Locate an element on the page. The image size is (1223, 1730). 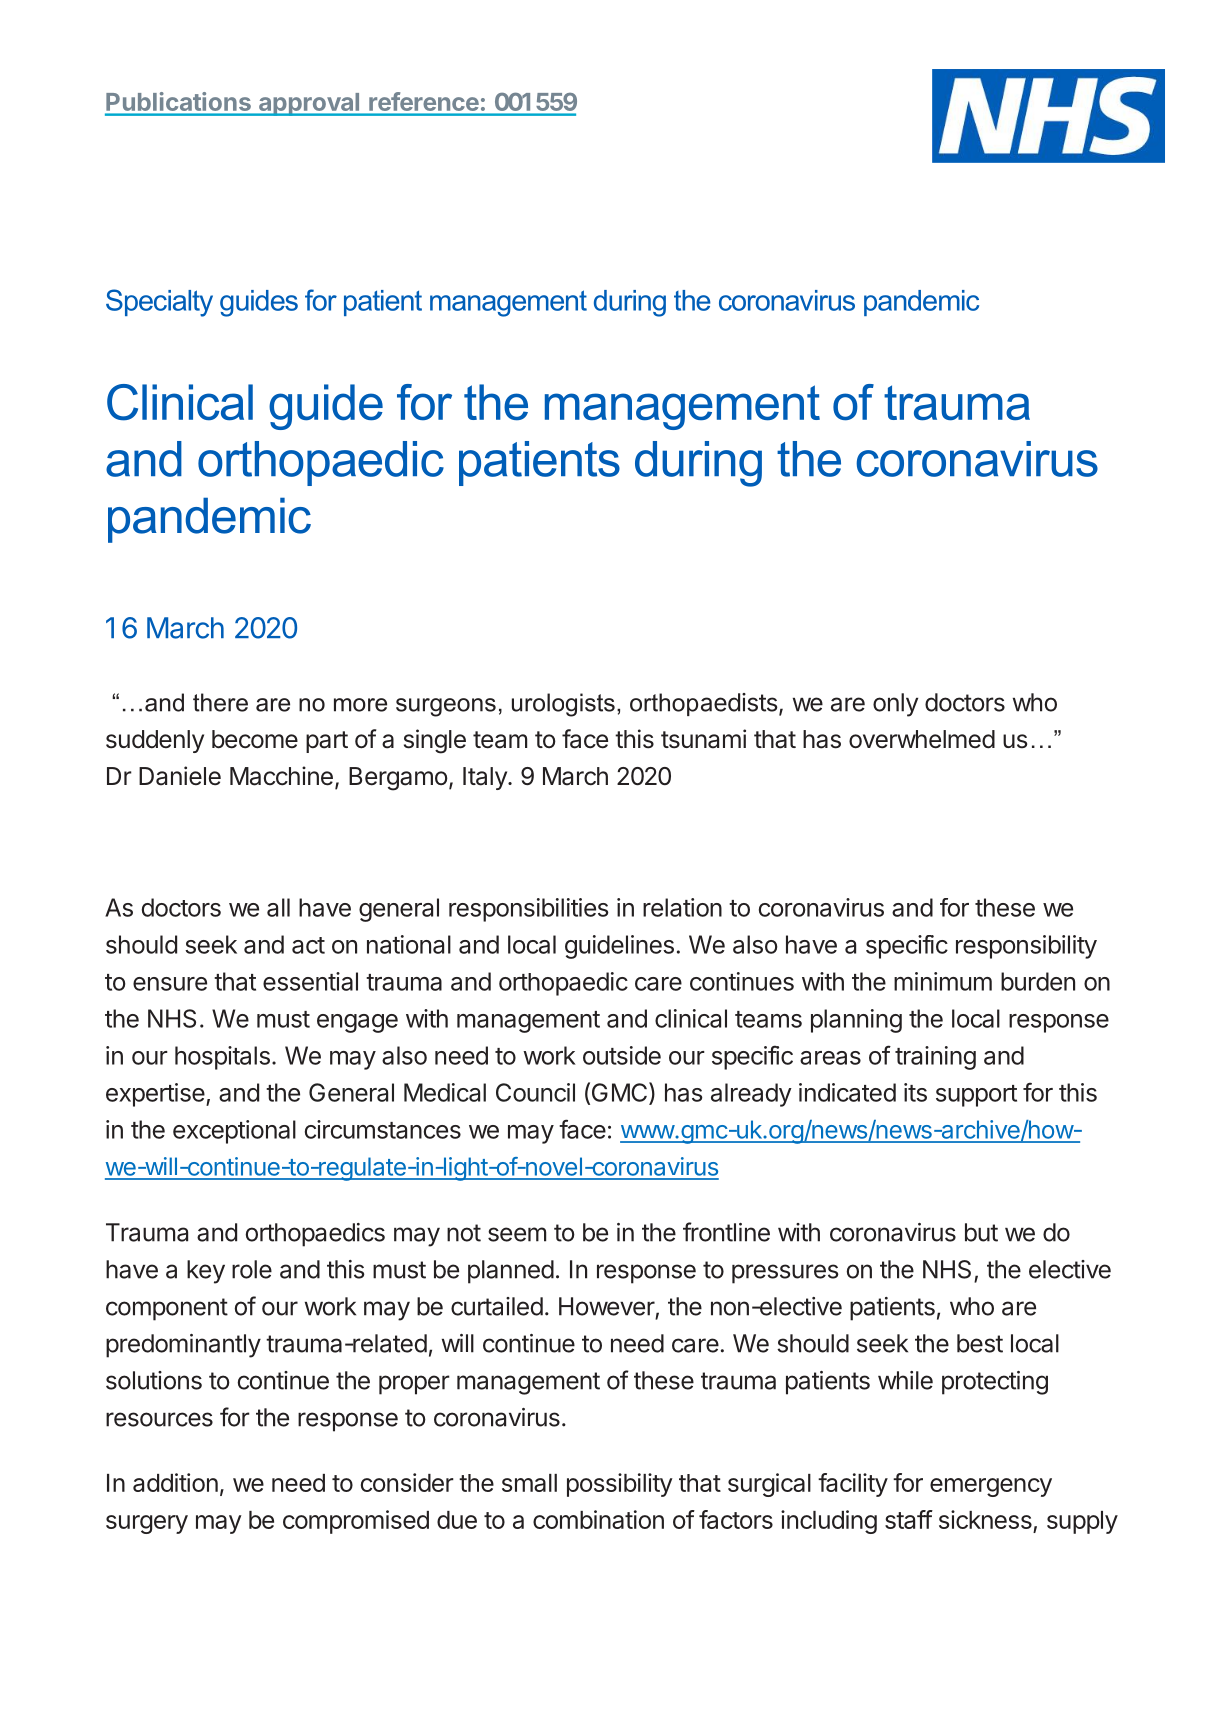
addition is located at coordinates (175, 1482).
